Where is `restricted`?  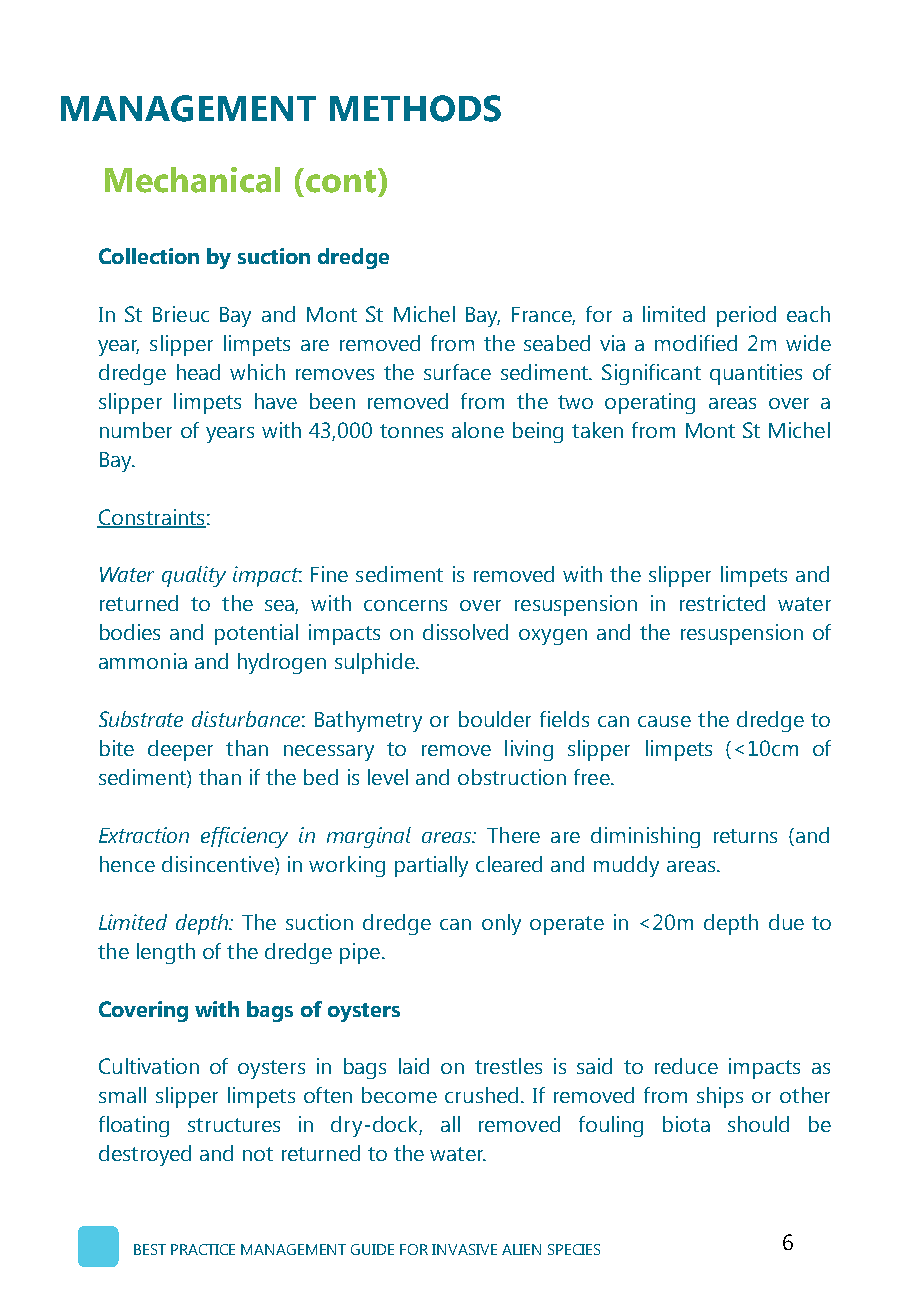 restricted is located at coordinates (722, 603).
